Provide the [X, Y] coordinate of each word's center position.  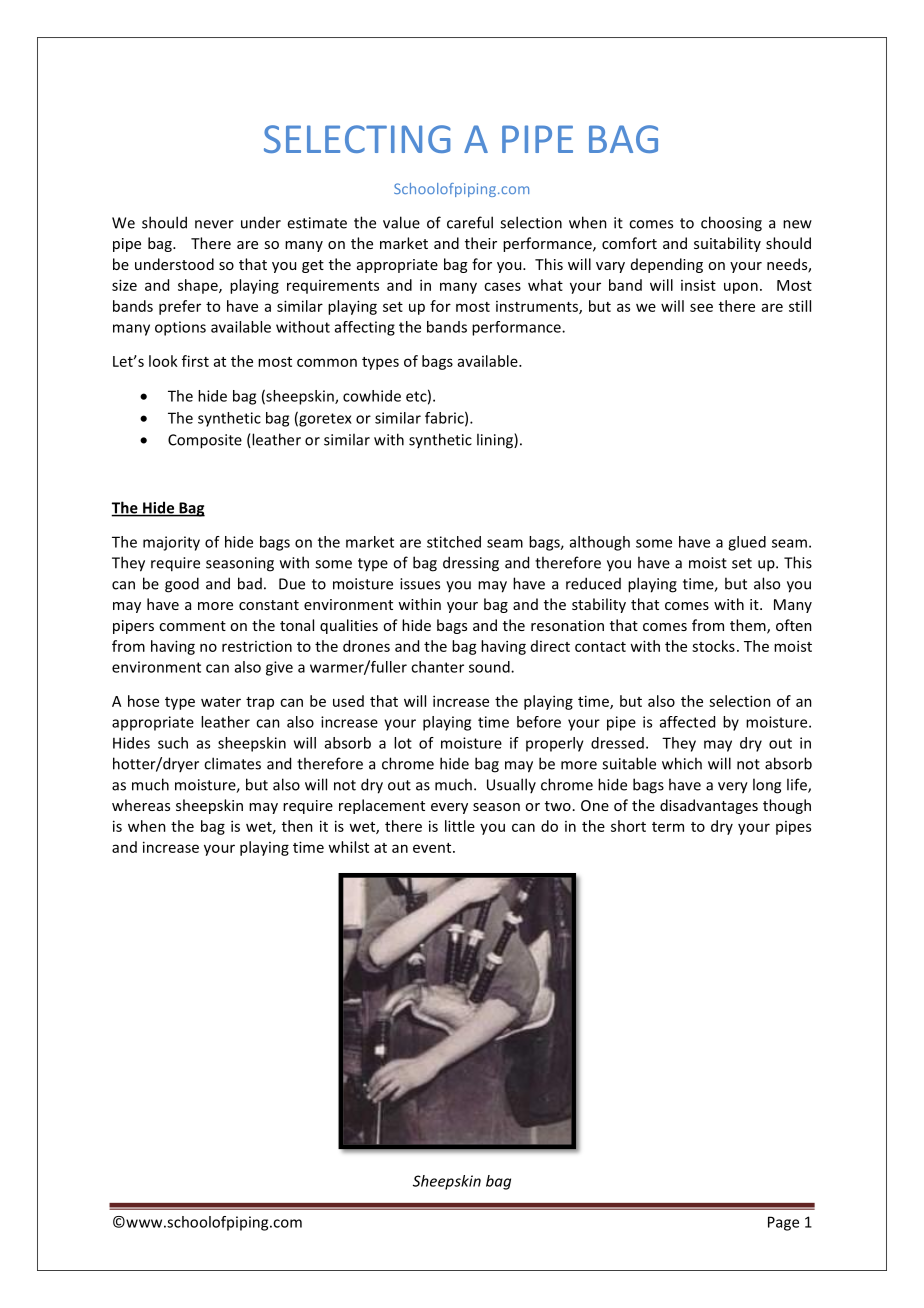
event [433, 848]
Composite [205, 441]
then [297, 826]
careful [470, 222]
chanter [437, 667]
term [668, 827]
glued [747, 543]
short [628, 826]
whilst [348, 847]
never [214, 224]
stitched [454, 542]
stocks [713, 646]
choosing [731, 224]
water [221, 702]
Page [783, 1223]
